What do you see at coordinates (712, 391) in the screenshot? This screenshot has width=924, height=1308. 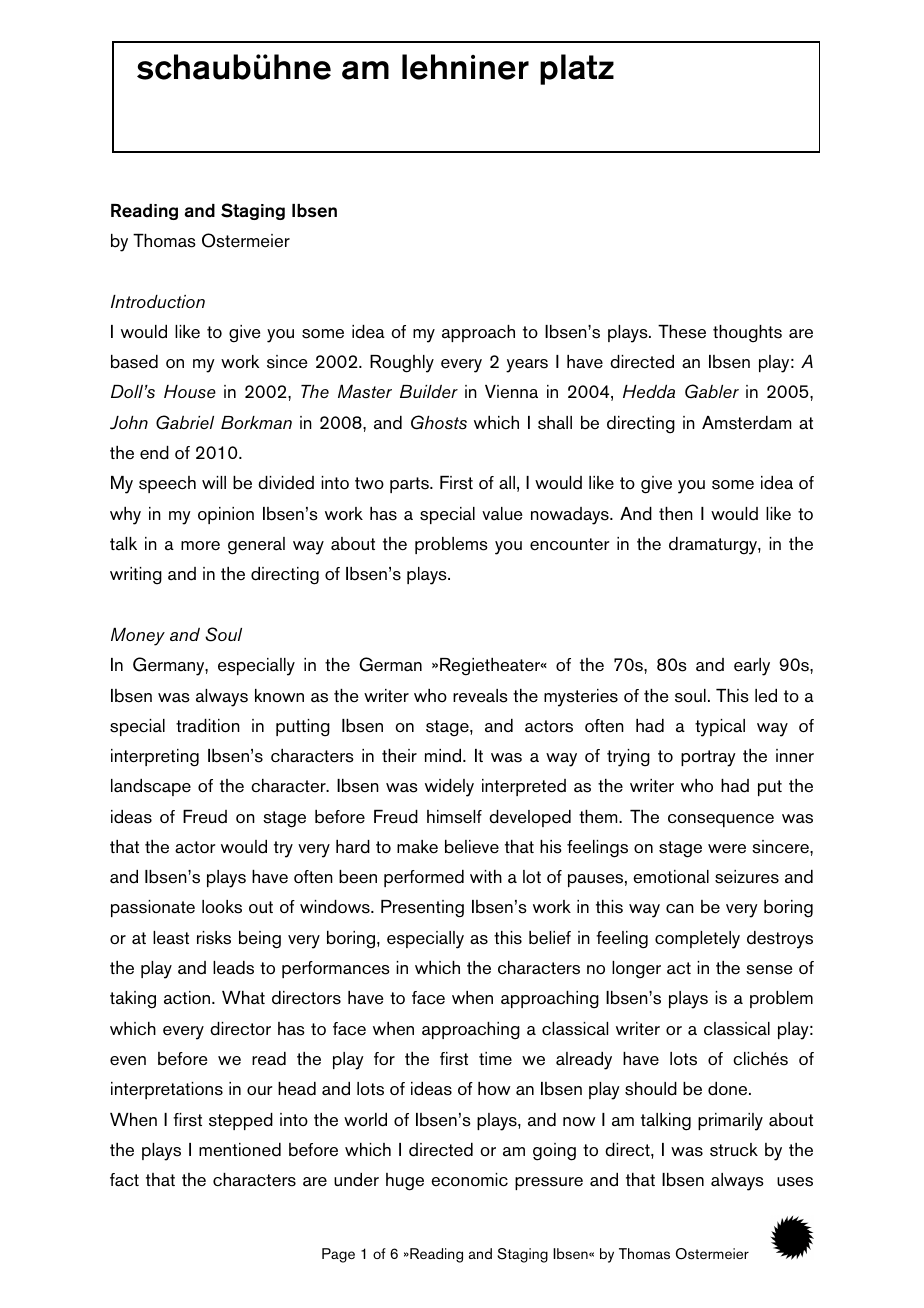 I see `Gabler` at bounding box center [712, 391].
